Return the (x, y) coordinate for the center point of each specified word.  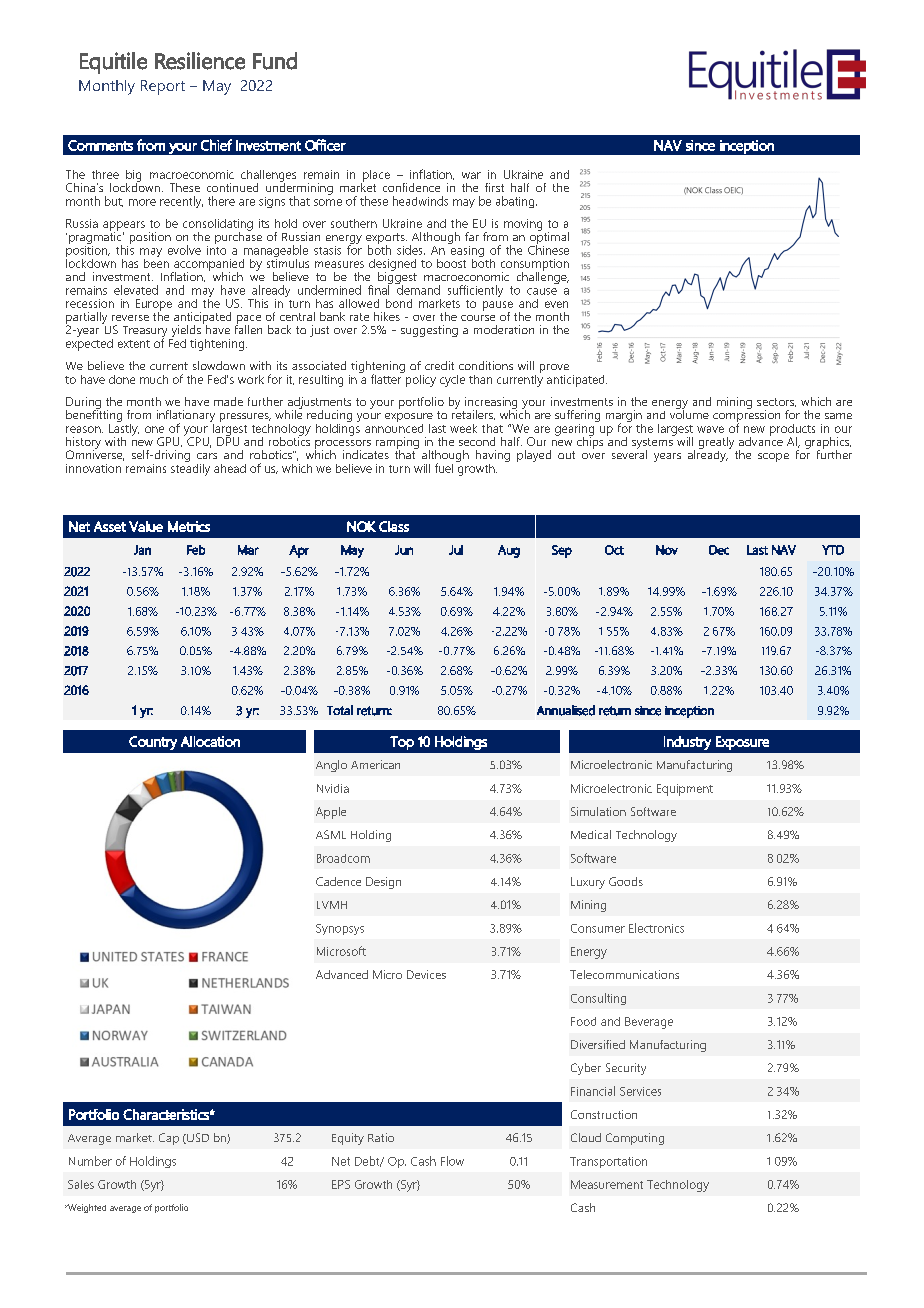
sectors (776, 402)
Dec (719, 550)
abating (516, 202)
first (494, 187)
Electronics (656, 928)
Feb (196, 550)
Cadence (338, 881)
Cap (169, 1139)
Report (163, 87)
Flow (452, 1161)
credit (439, 365)
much (154, 379)
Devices (426, 974)
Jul (456, 550)
